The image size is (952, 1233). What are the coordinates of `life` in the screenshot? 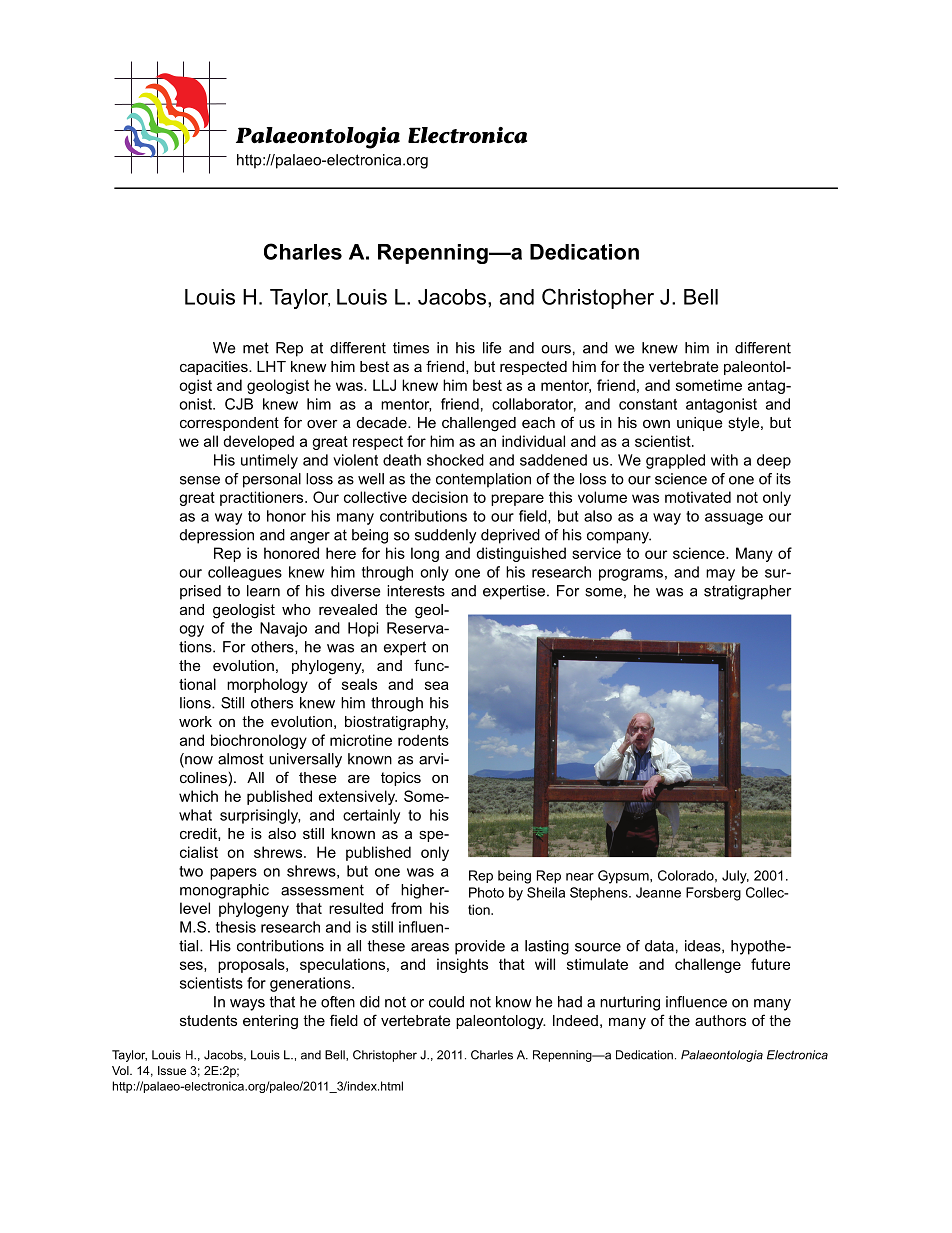 It's located at (492, 348).
